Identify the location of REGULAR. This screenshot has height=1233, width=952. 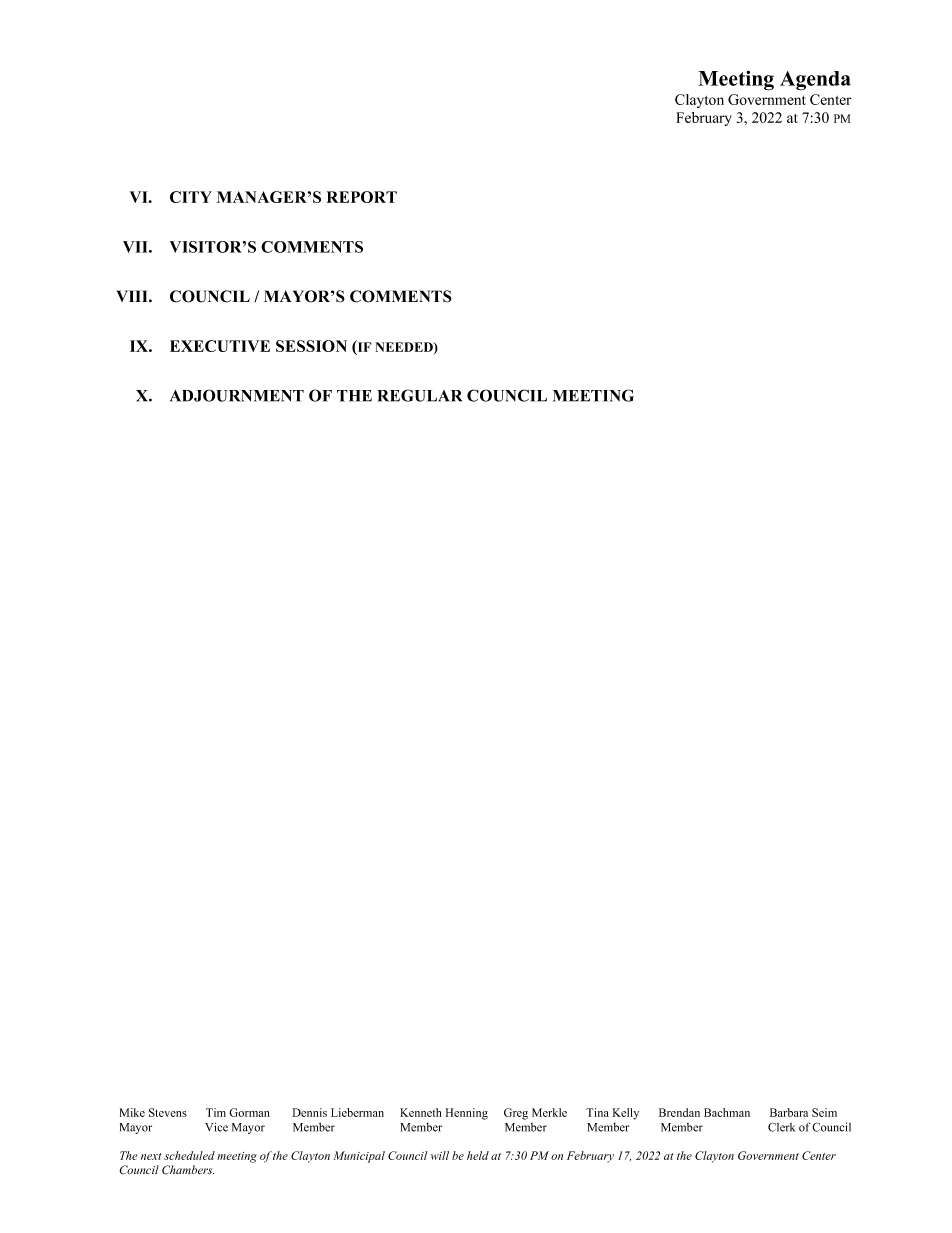
(419, 395).
